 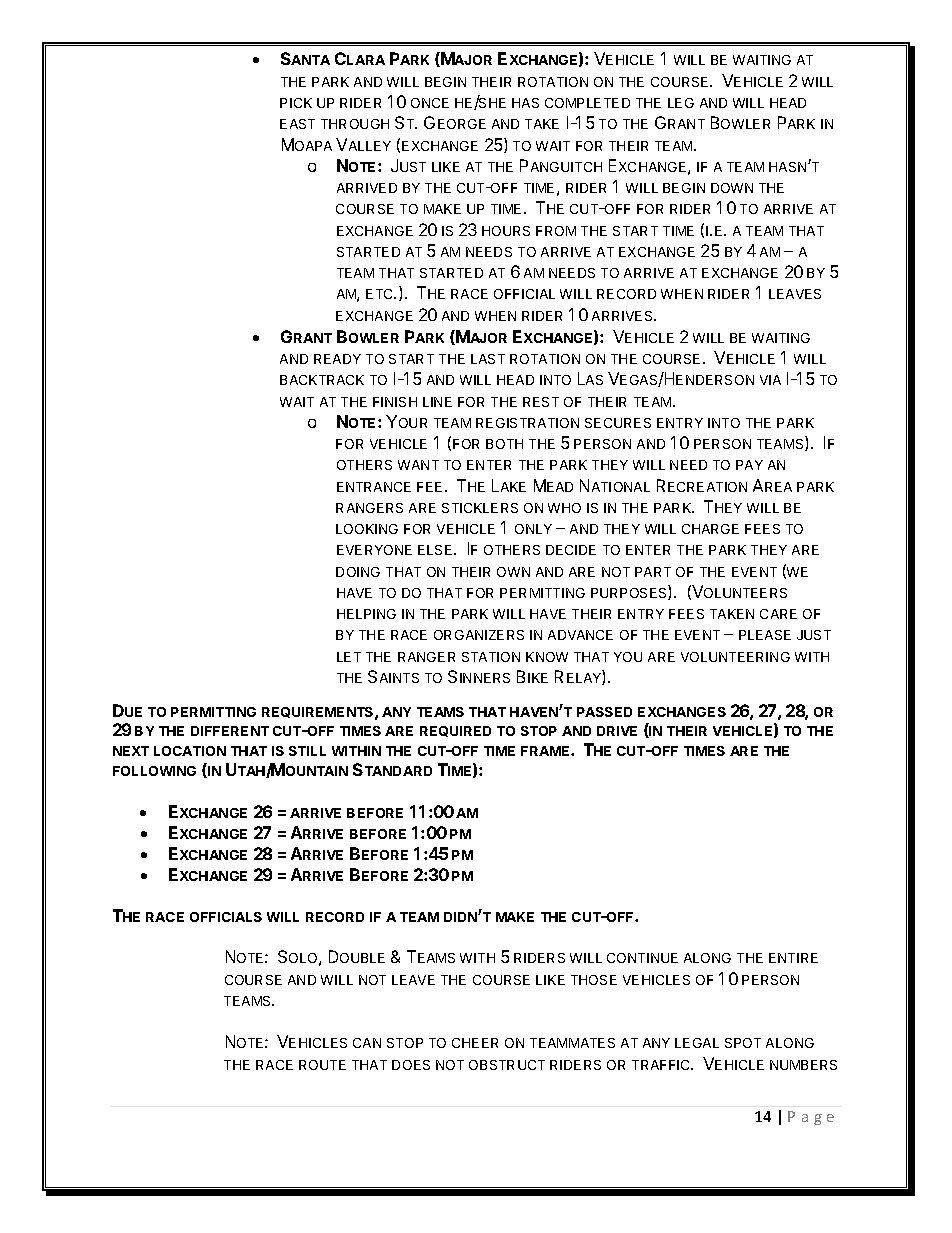 What do you see at coordinates (488, 359) in the image?
I see `LAST` at bounding box center [488, 359].
